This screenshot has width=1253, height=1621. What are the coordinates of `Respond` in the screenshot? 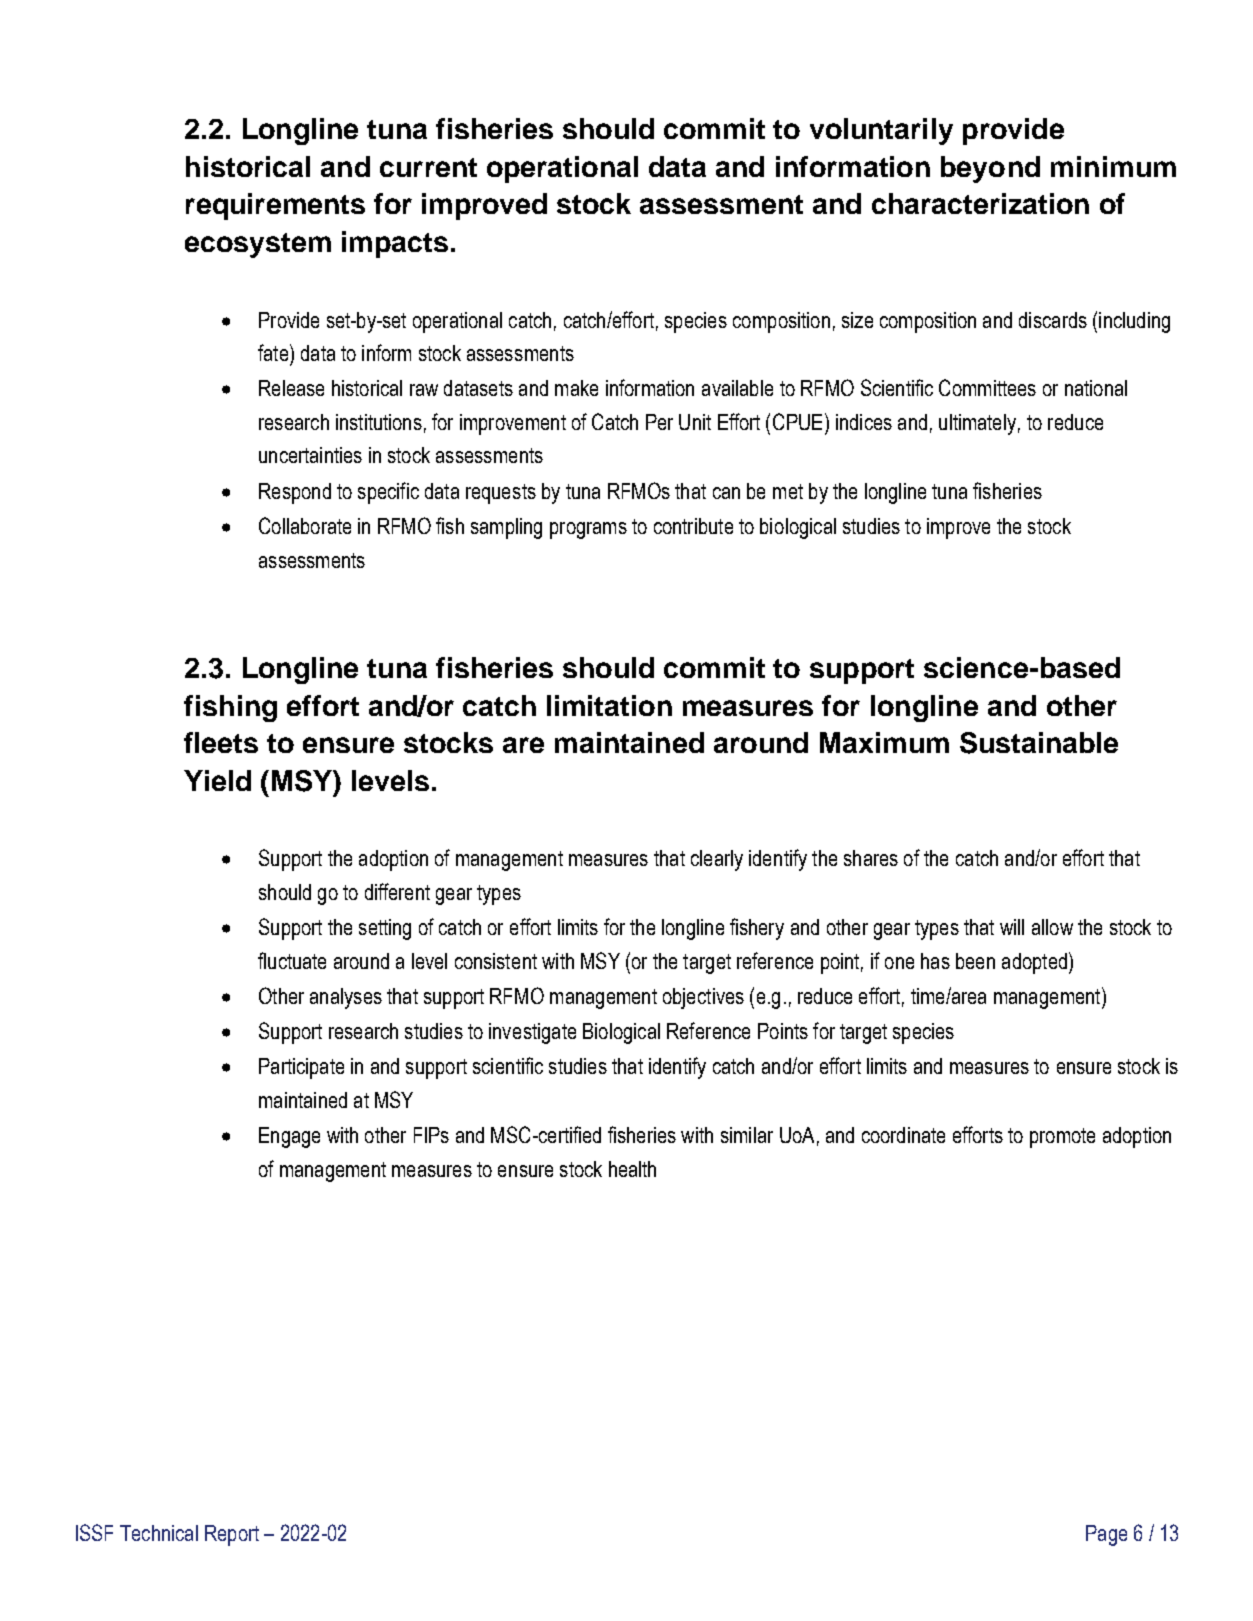 It's located at (295, 493).
